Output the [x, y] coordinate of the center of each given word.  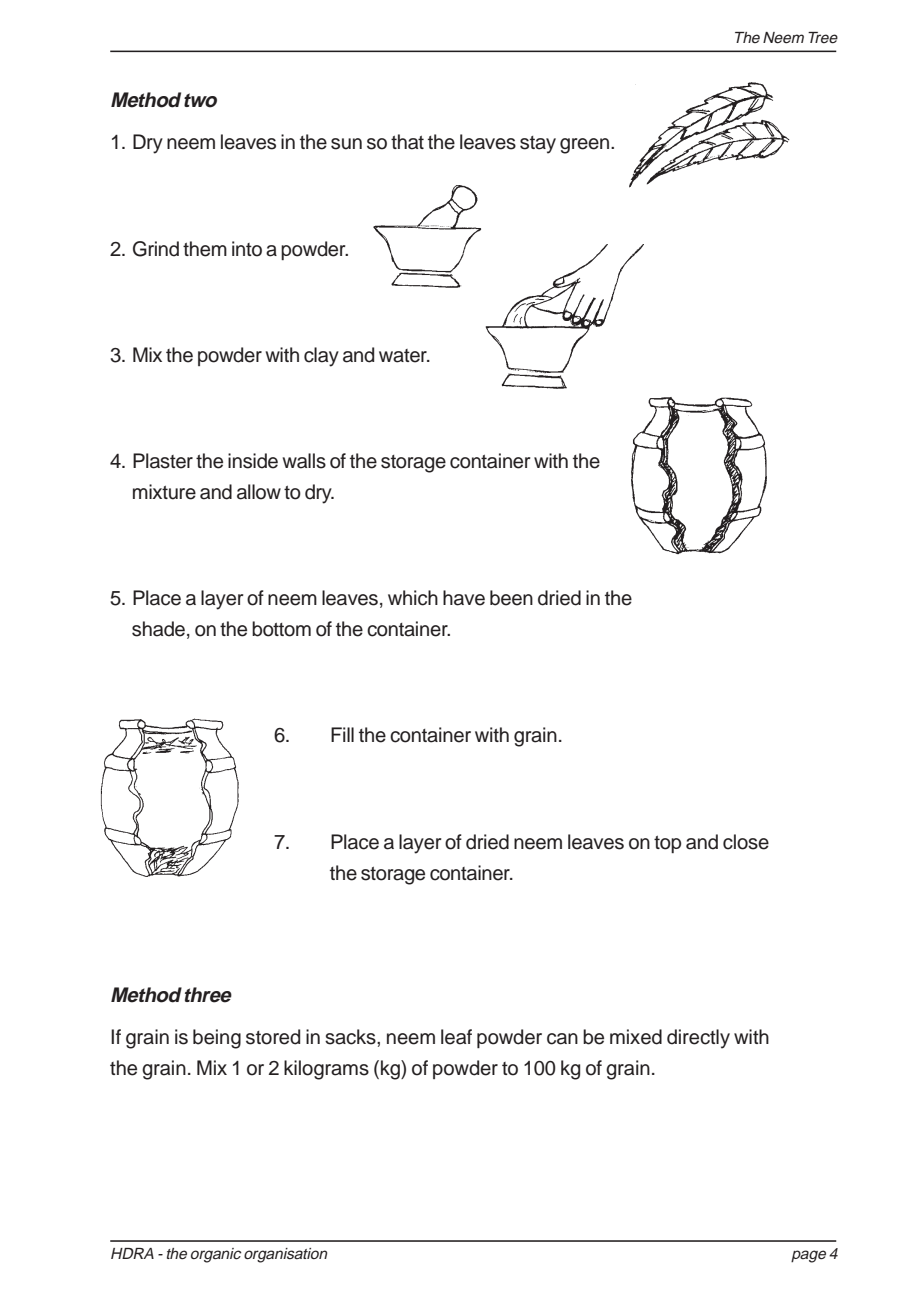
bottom [281, 629]
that [407, 142]
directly [698, 1039]
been [511, 598]
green [584, 146]
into [247, 249]
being [217, 1039]
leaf [456, 1037]
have [464, 598]
